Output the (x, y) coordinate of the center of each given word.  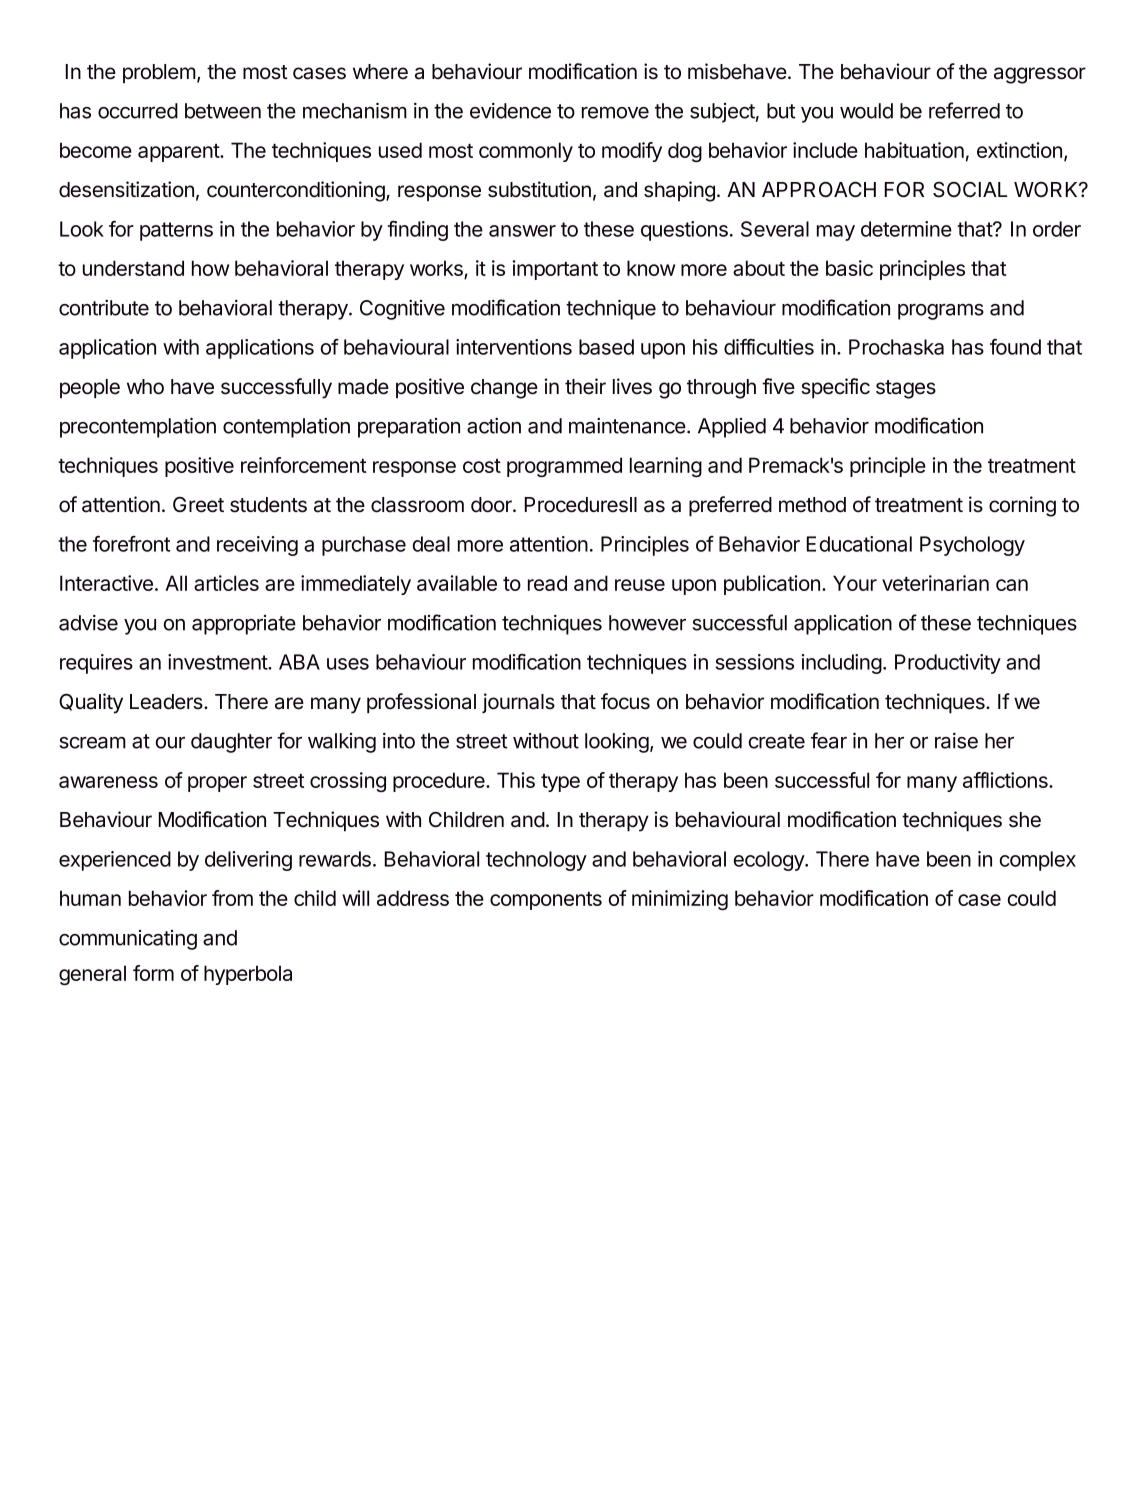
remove (615, 113)
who (145, 387)
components (546, 901)
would (866, 111)
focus (625, 701)
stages (906, 389)
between (223, 111)
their (585, 386)
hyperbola (248, 975)
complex (1038, 861)
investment (218, 662)
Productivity (948, 664)
